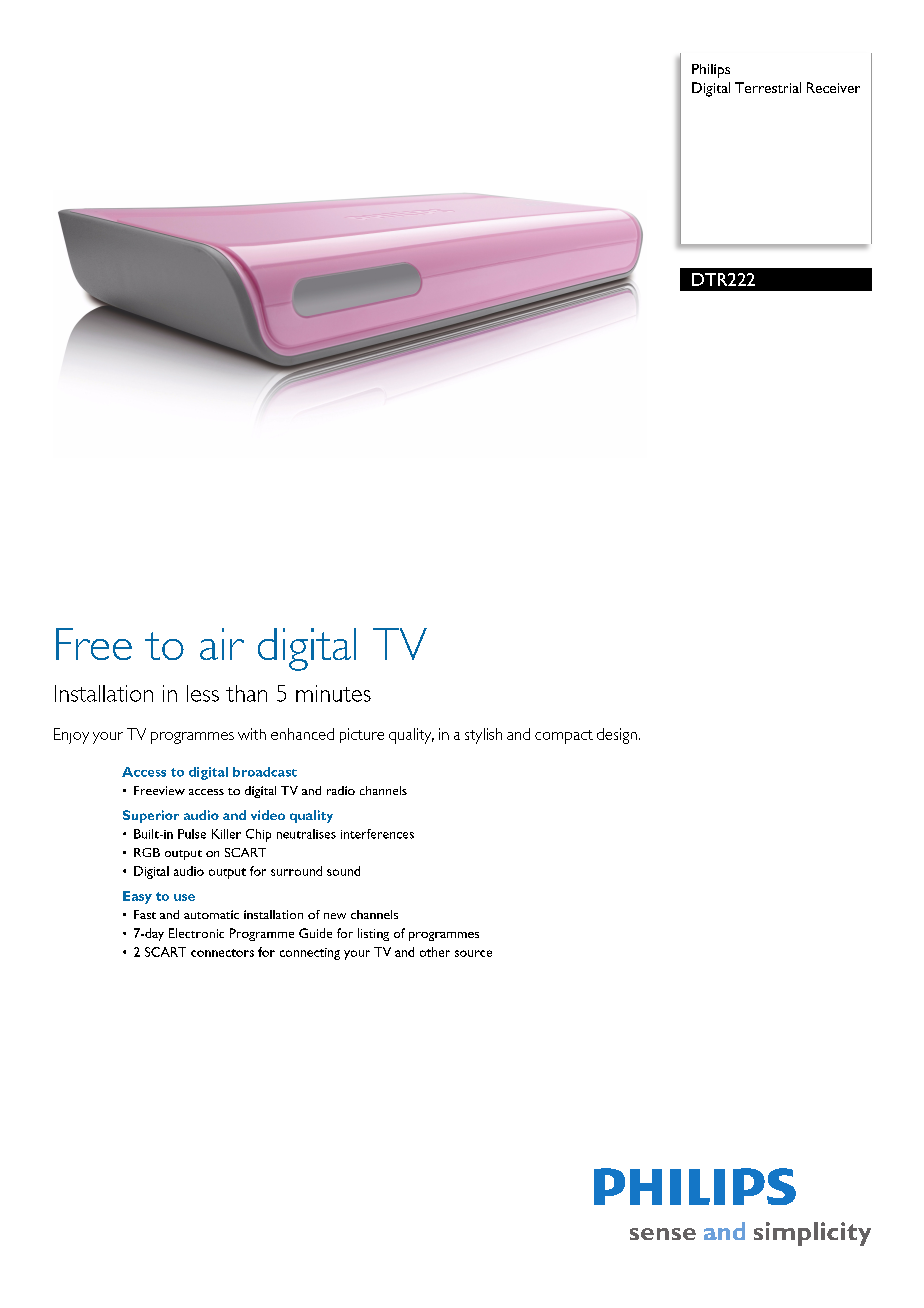 The width and height of the image is (924, 1308). Describe the element at coordinates (203, 693) in the image. I see `less` at that location.
